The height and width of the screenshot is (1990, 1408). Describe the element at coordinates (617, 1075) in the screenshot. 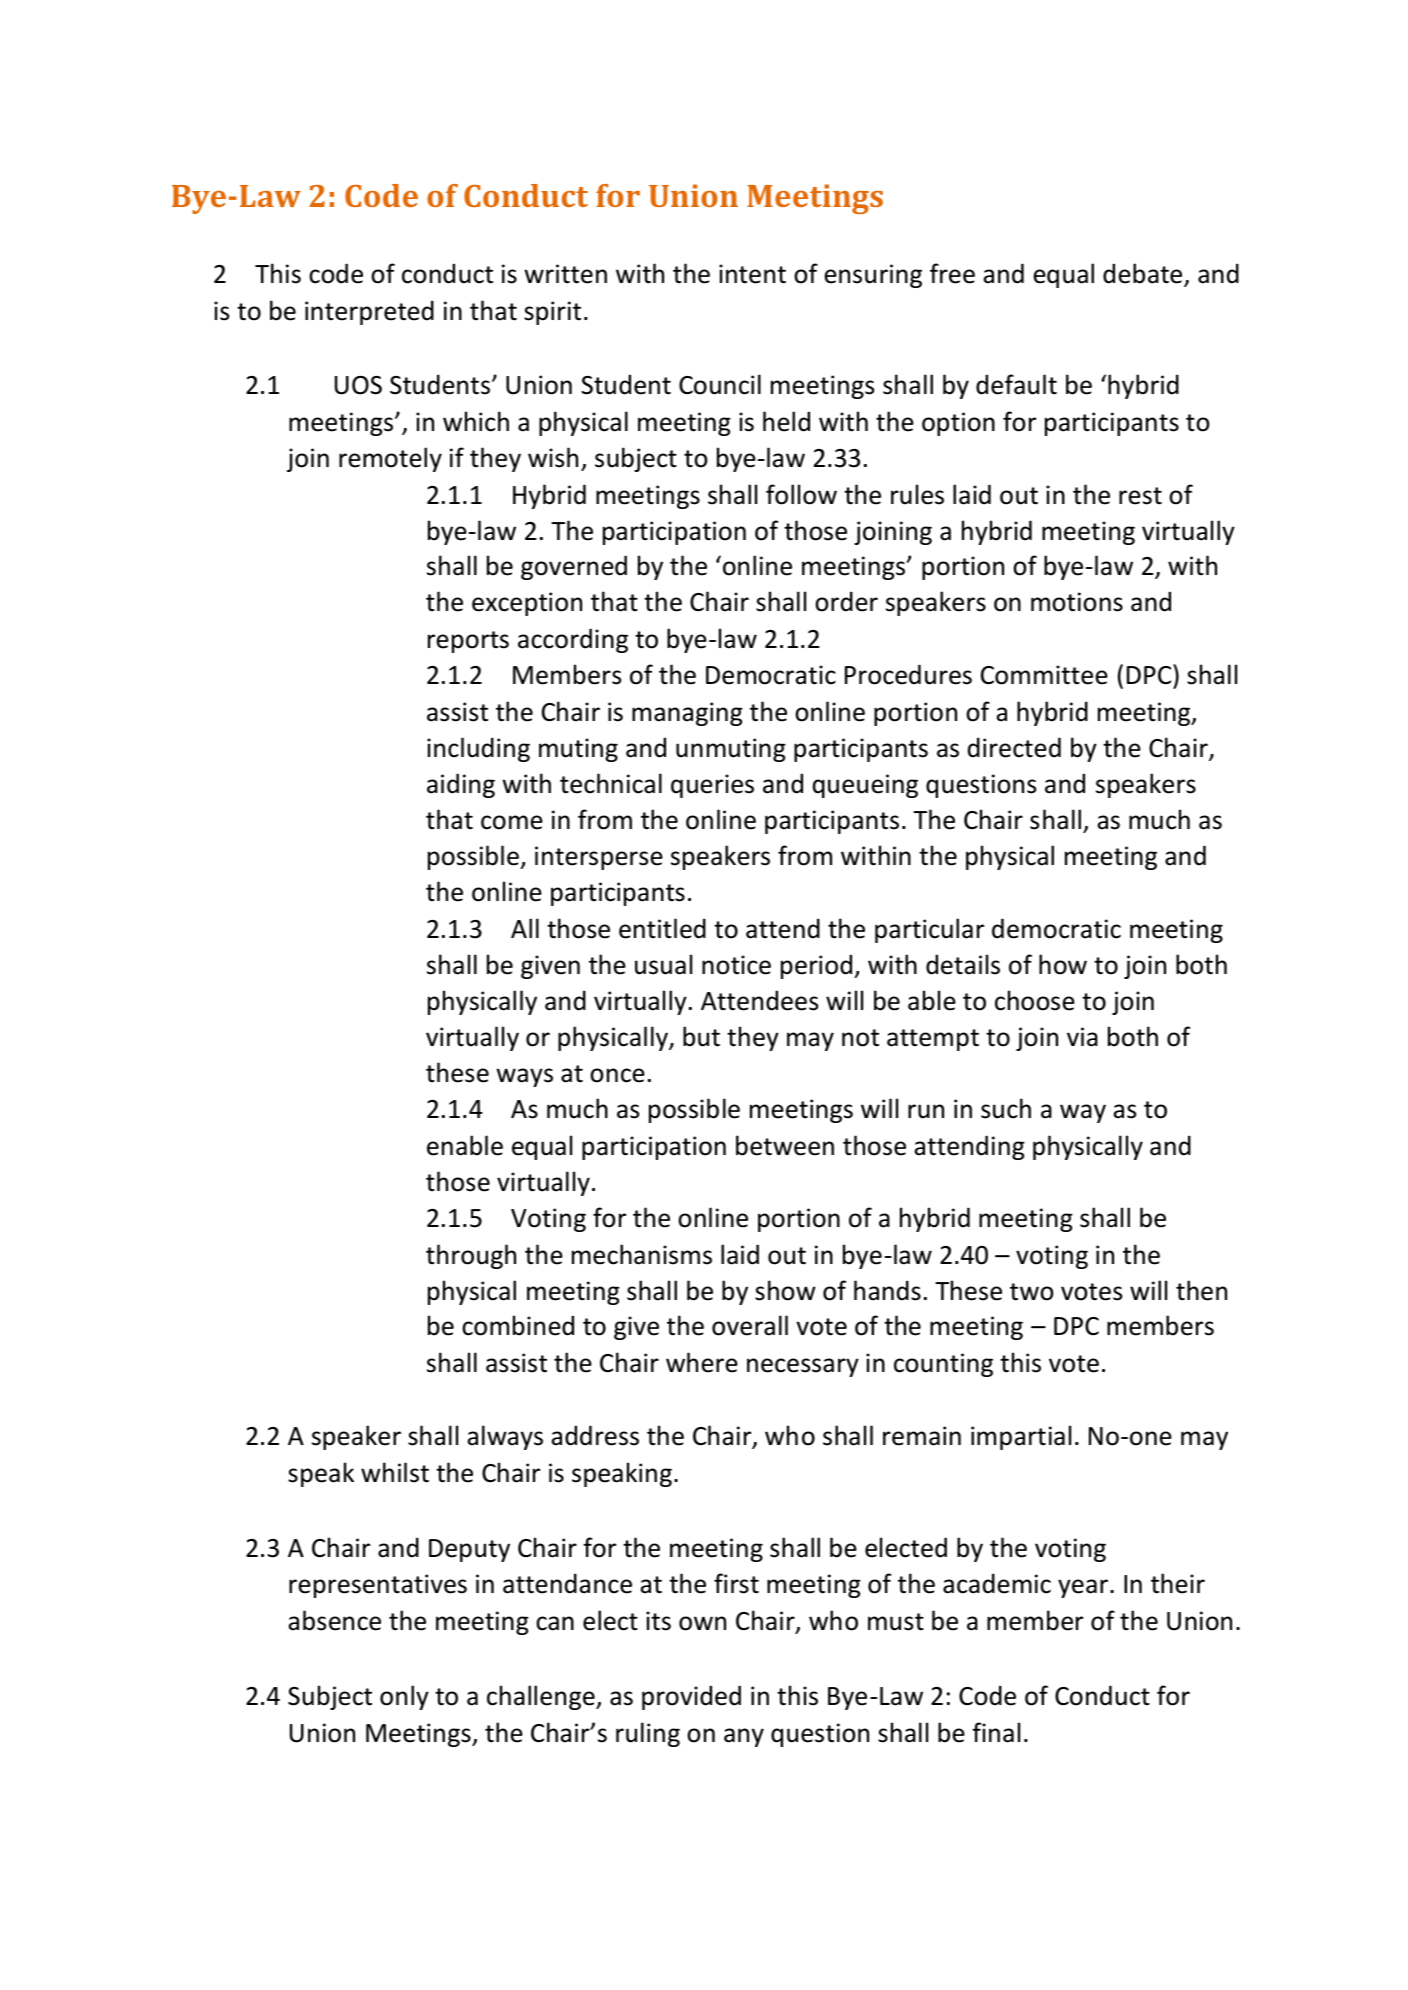

I see `once` at that location.
